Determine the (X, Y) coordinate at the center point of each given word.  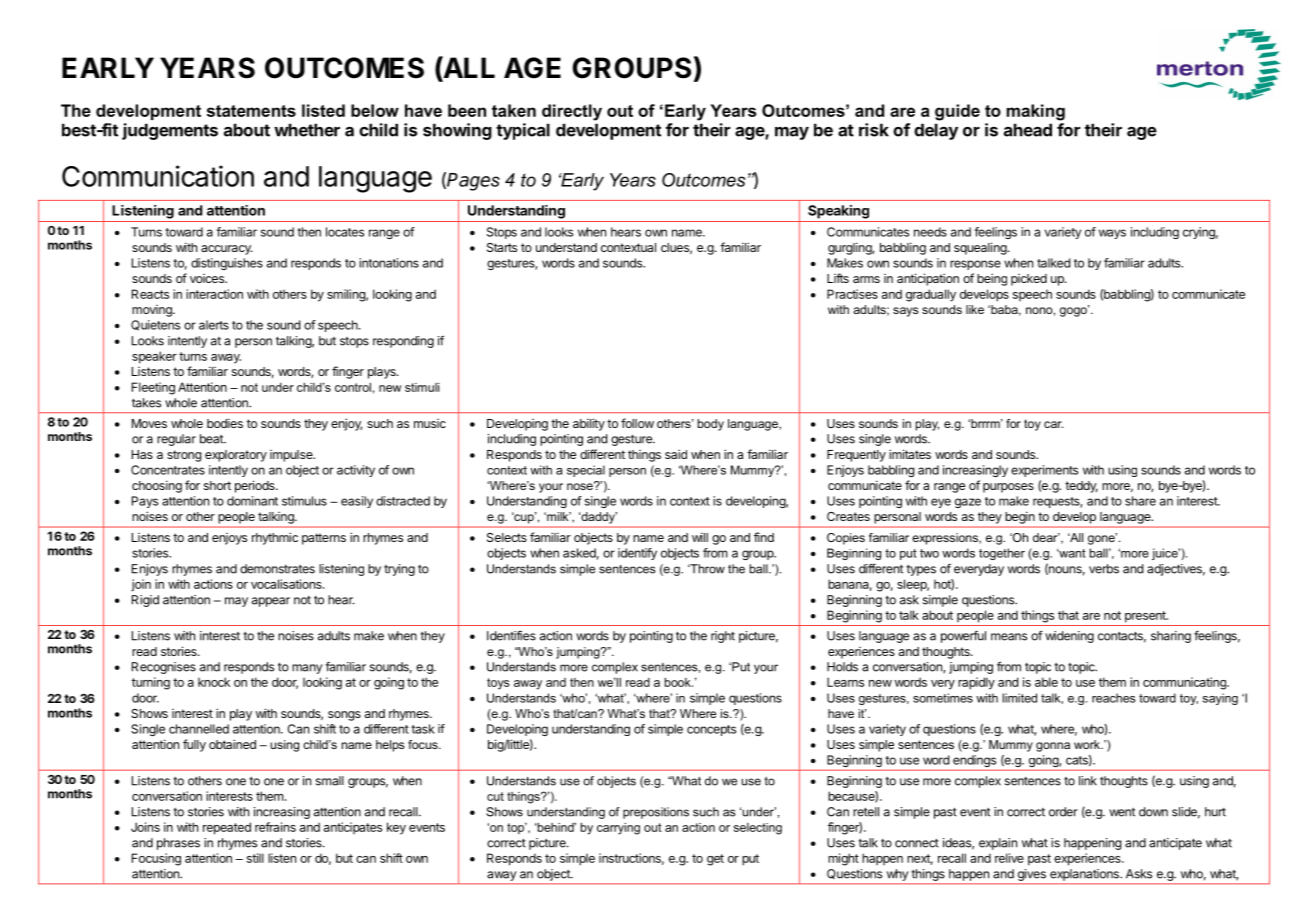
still (255, 858)
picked (1029, 280)
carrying (618, 829)
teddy (1081, 487)
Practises (852, 294)
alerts (214, 325)
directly (572, 112)
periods (256, 486)
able (1046, 682)
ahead (1028, 130)
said (676, 454)
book (679, 682)
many (307, 669)
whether (307, 130)
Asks (1139, 874)
